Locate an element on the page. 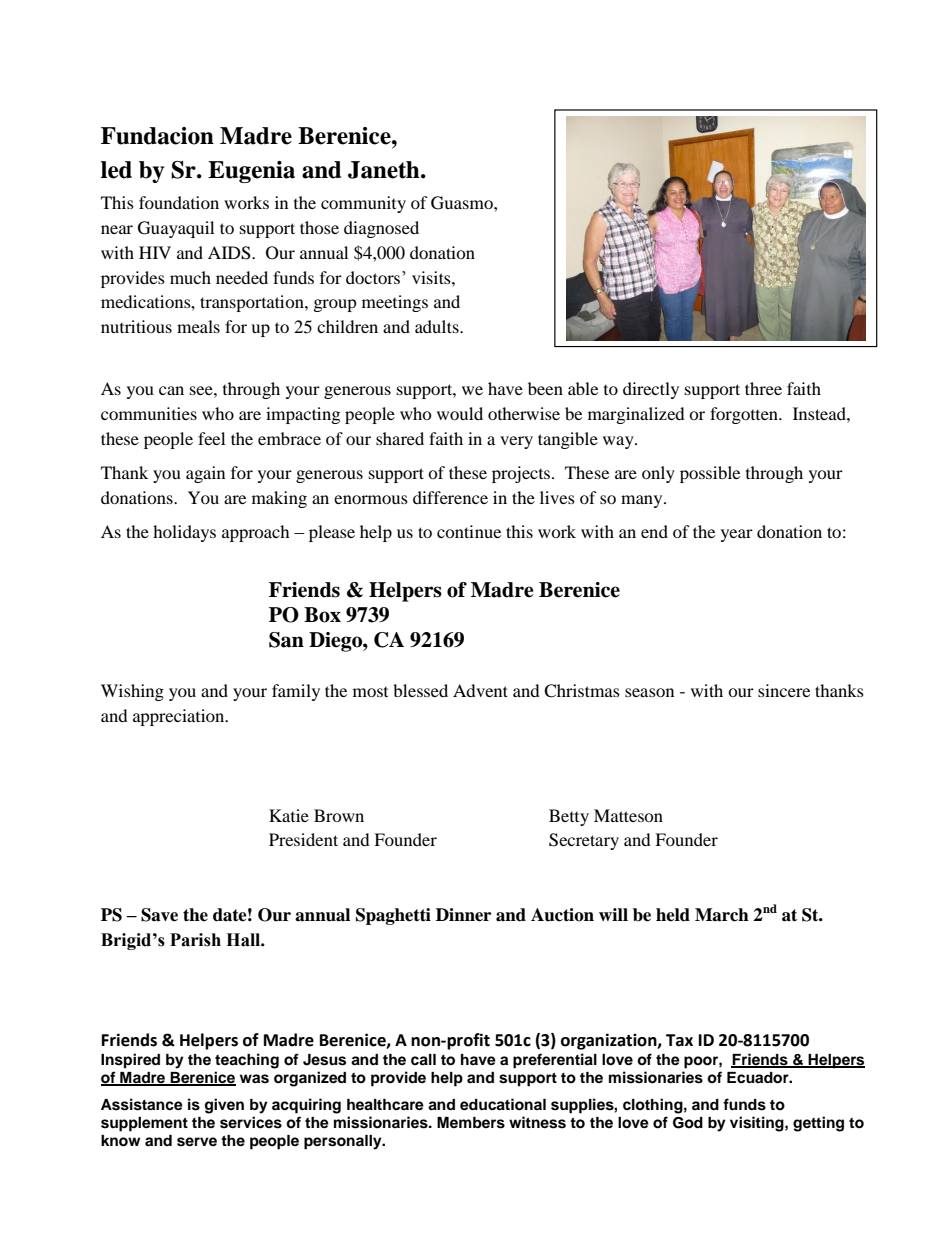  diagnosed is located at coordinates (381, 229).
